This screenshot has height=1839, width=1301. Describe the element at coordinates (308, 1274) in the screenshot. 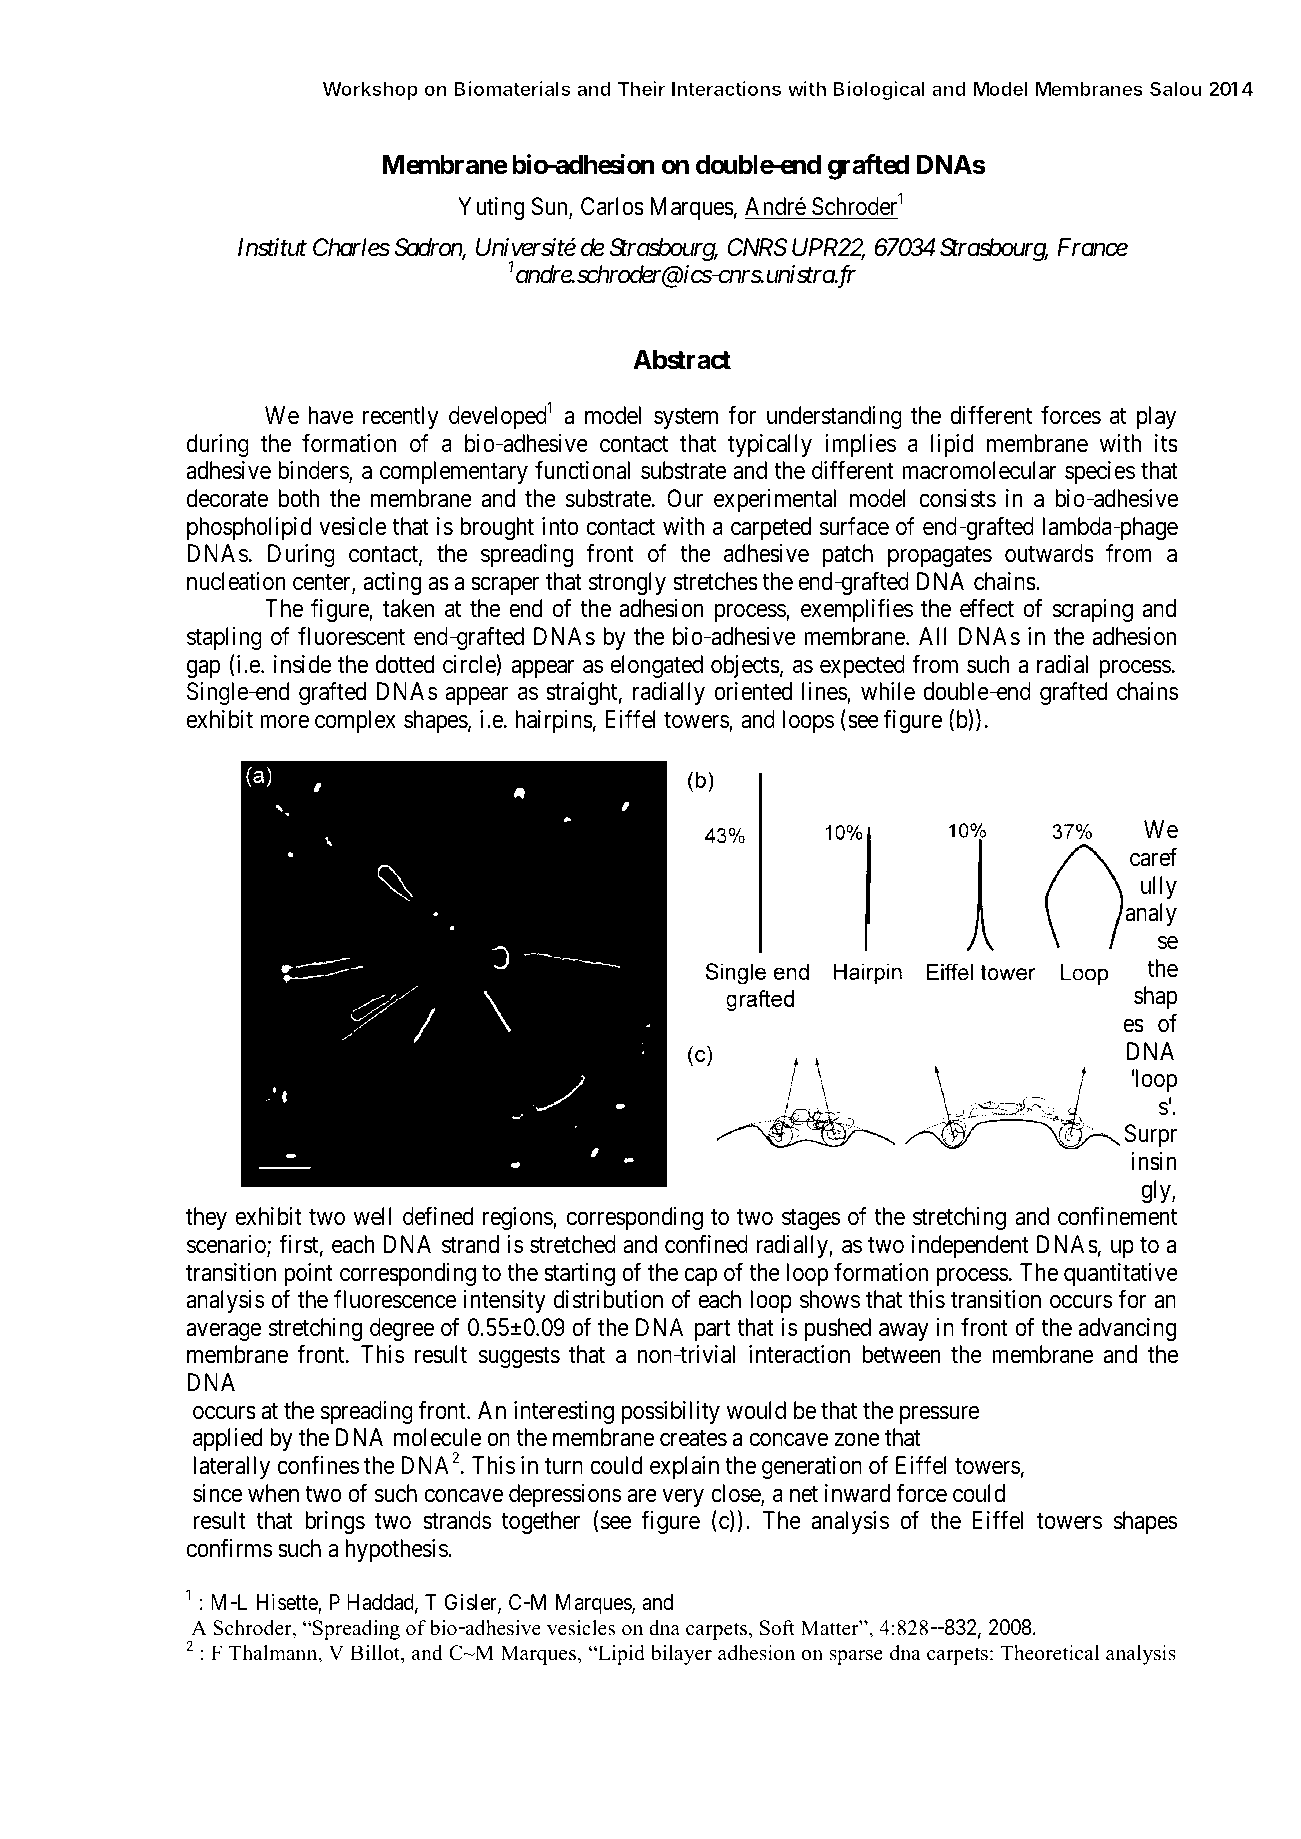

I see `point` at that location.
